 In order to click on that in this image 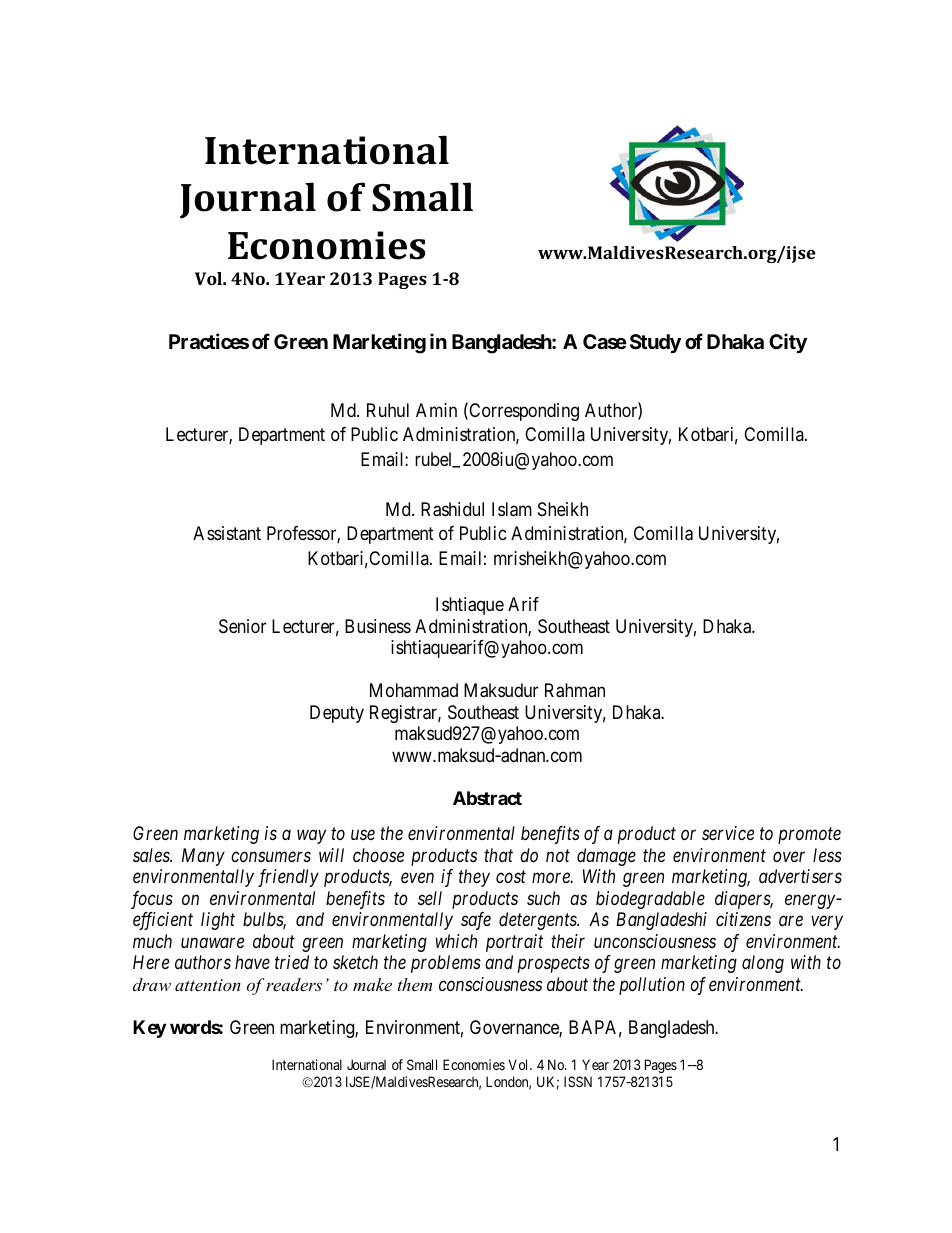, I will do `click(498, 855)`.
